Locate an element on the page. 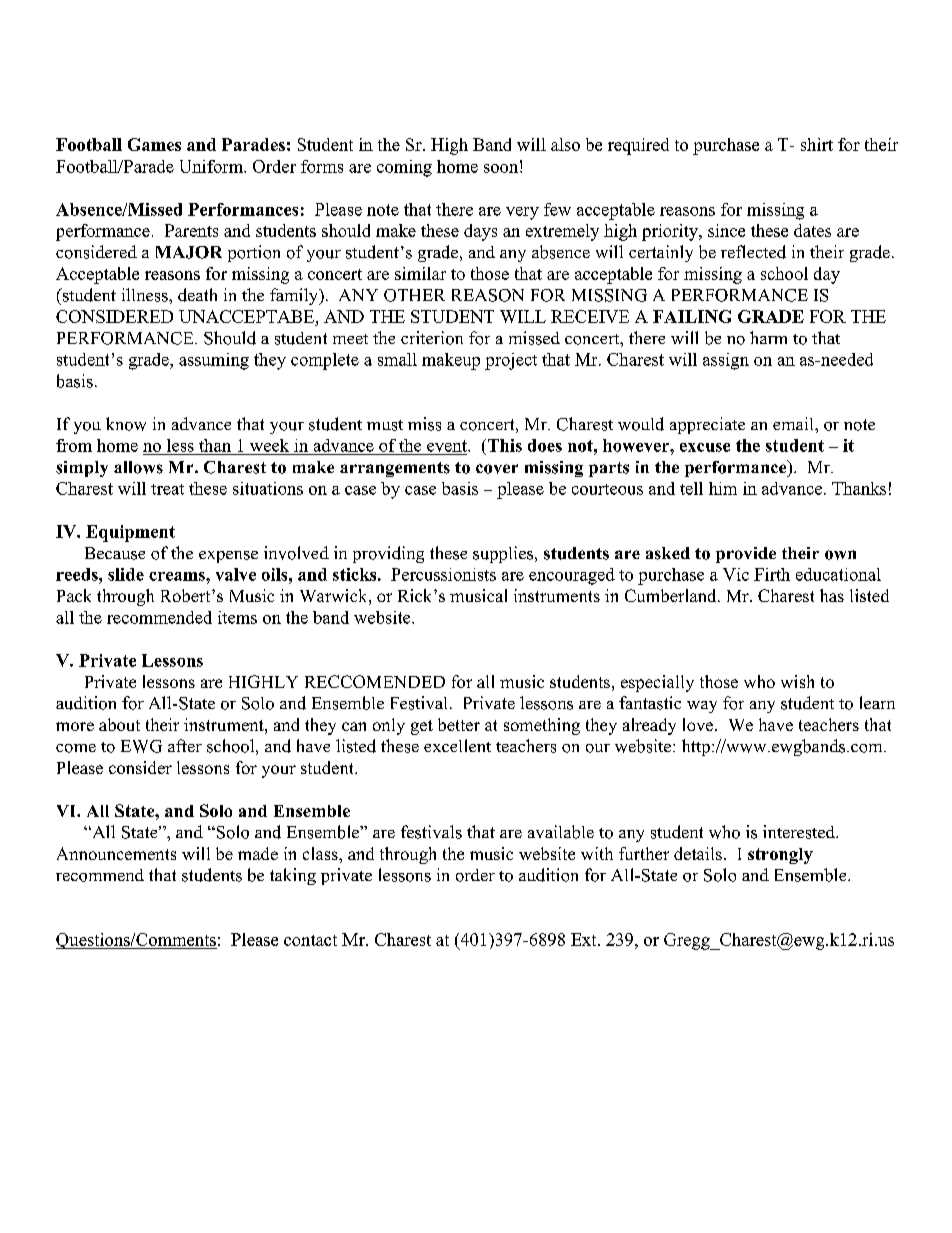  coming is located at coordinates (404, 168).
